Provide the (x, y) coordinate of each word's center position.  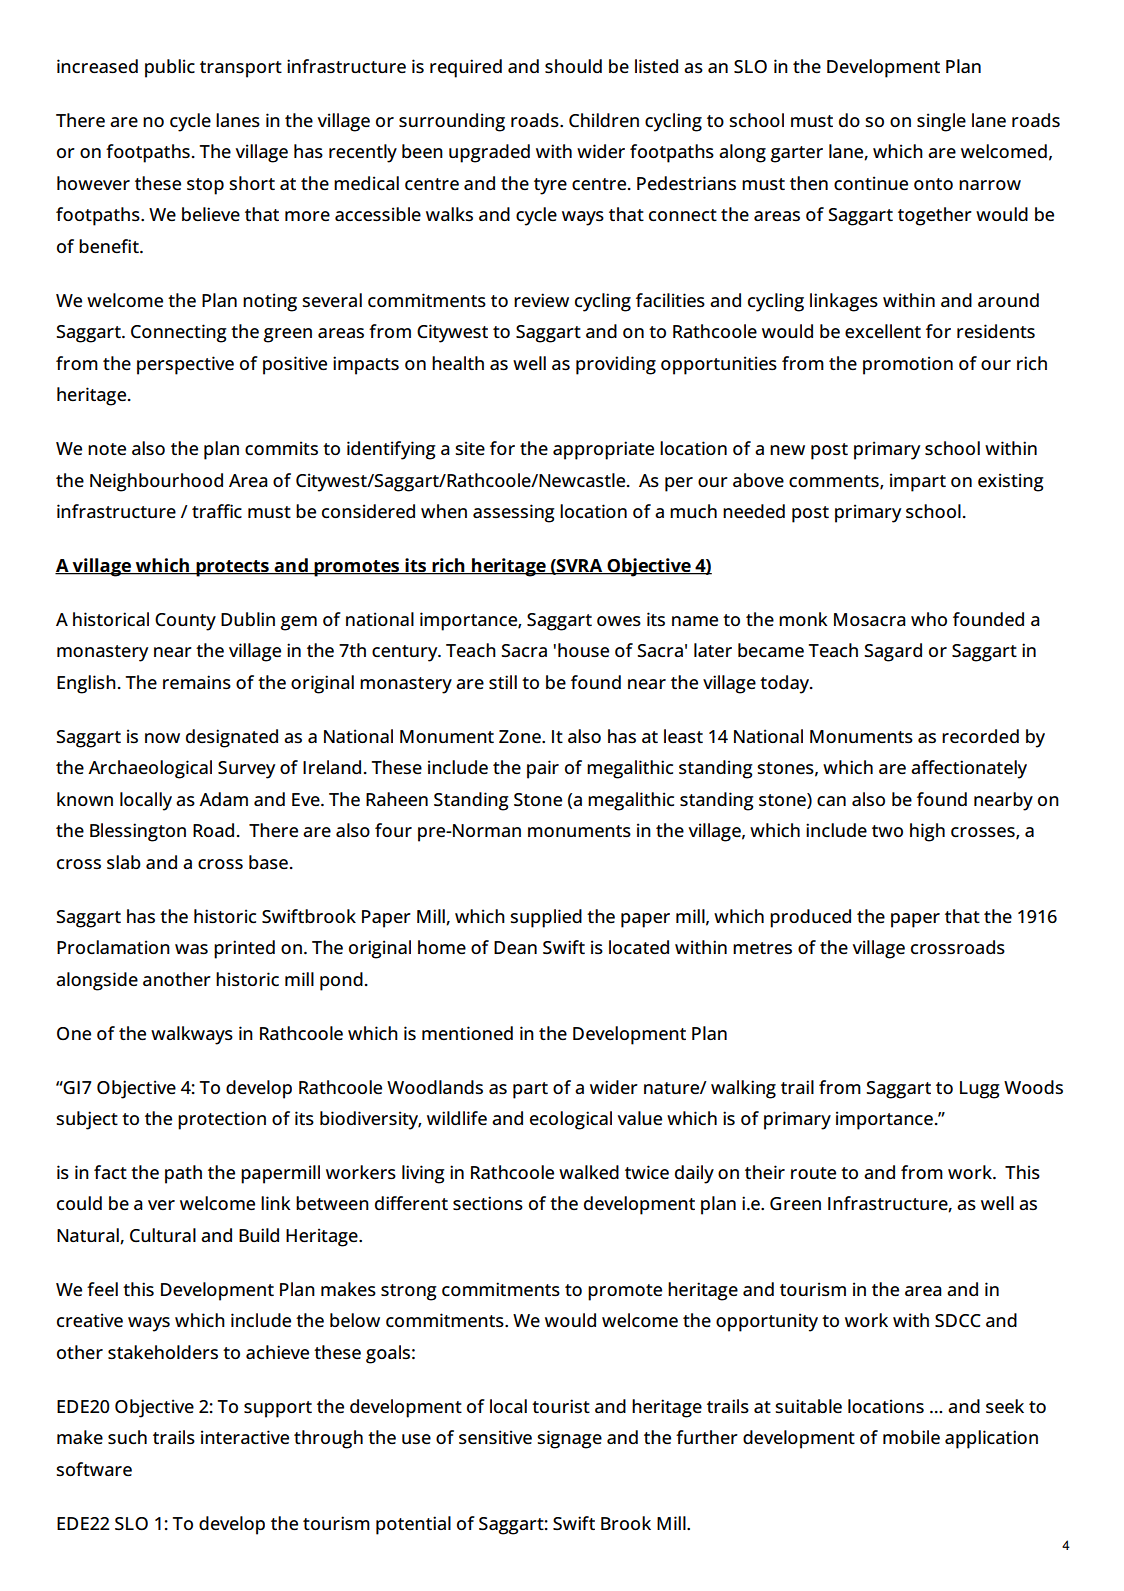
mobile (911, 1437)
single (941, 122)
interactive (245, 1437)
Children (604, 120)
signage (569, 1439)
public (170, 68)
